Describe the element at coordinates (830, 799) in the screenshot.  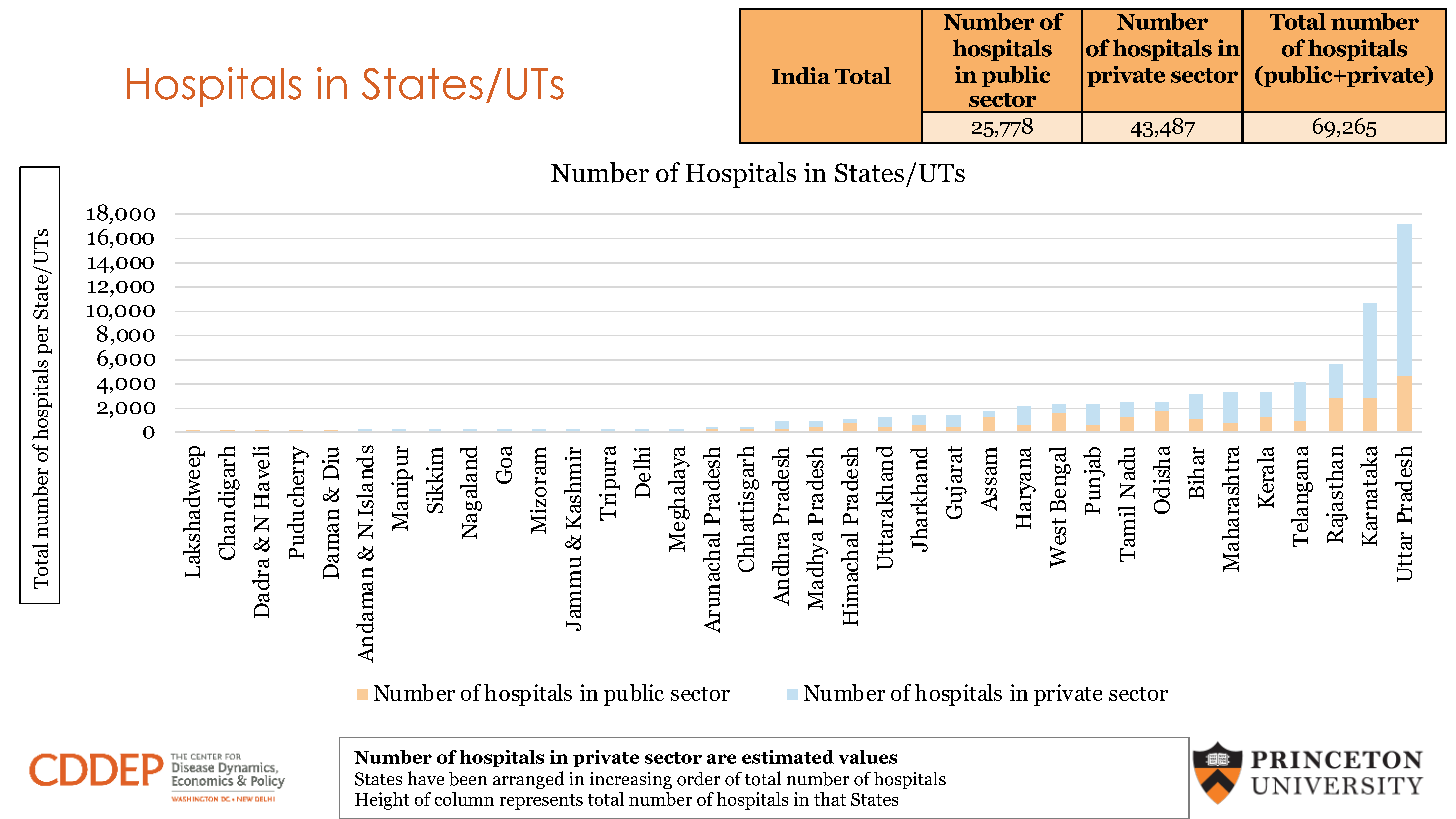
I see `that` at that location.
